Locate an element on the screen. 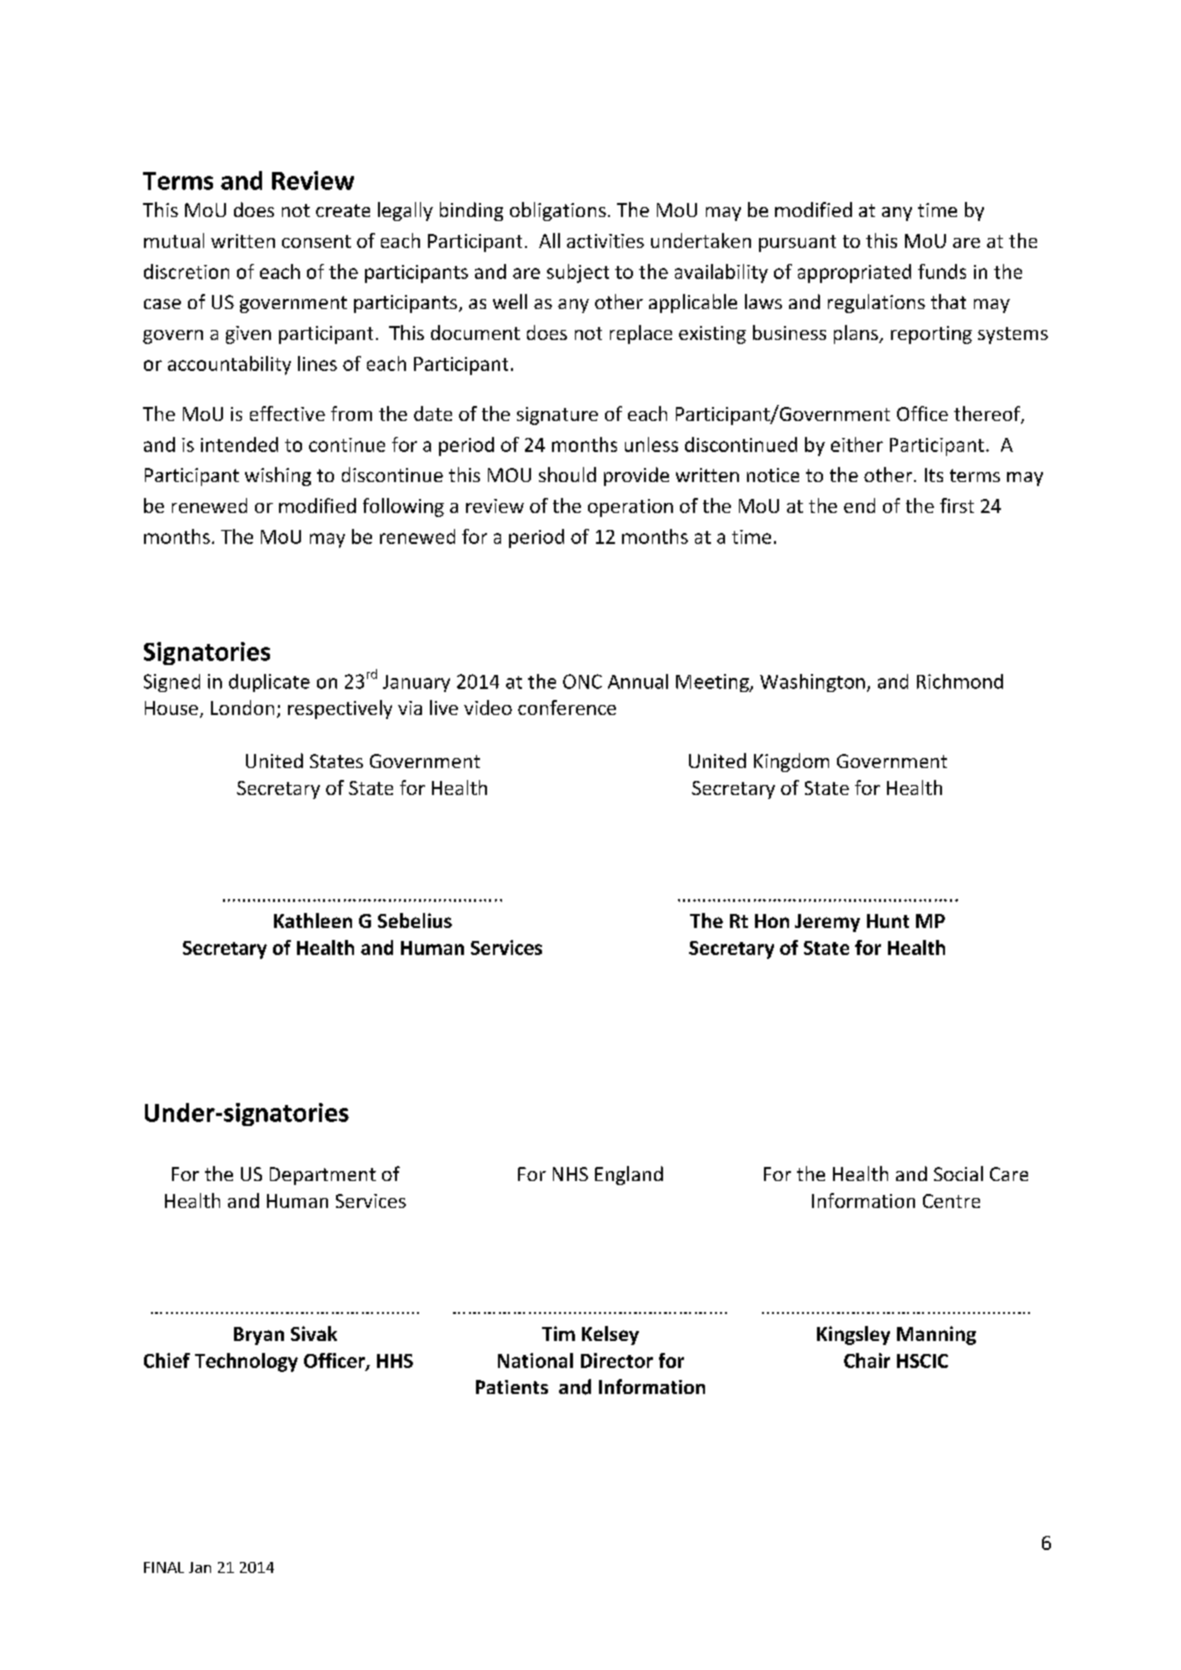 This screenshot has height=1670, width=1181. Sebelius is located at coordinates (415, 920).
